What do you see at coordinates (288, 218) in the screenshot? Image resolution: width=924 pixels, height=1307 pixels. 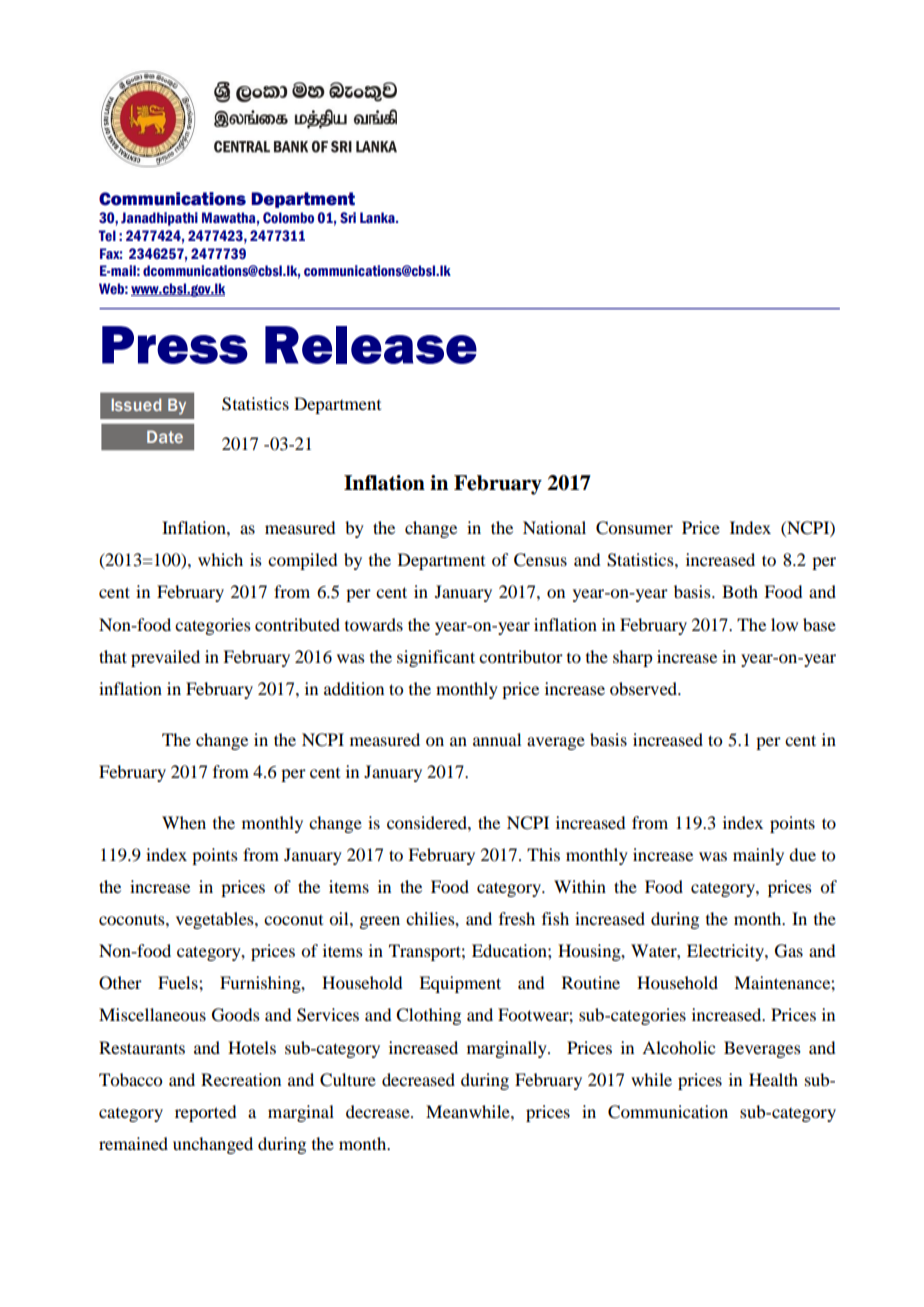 I see `Colombo` at bounding box center [288, 218].
